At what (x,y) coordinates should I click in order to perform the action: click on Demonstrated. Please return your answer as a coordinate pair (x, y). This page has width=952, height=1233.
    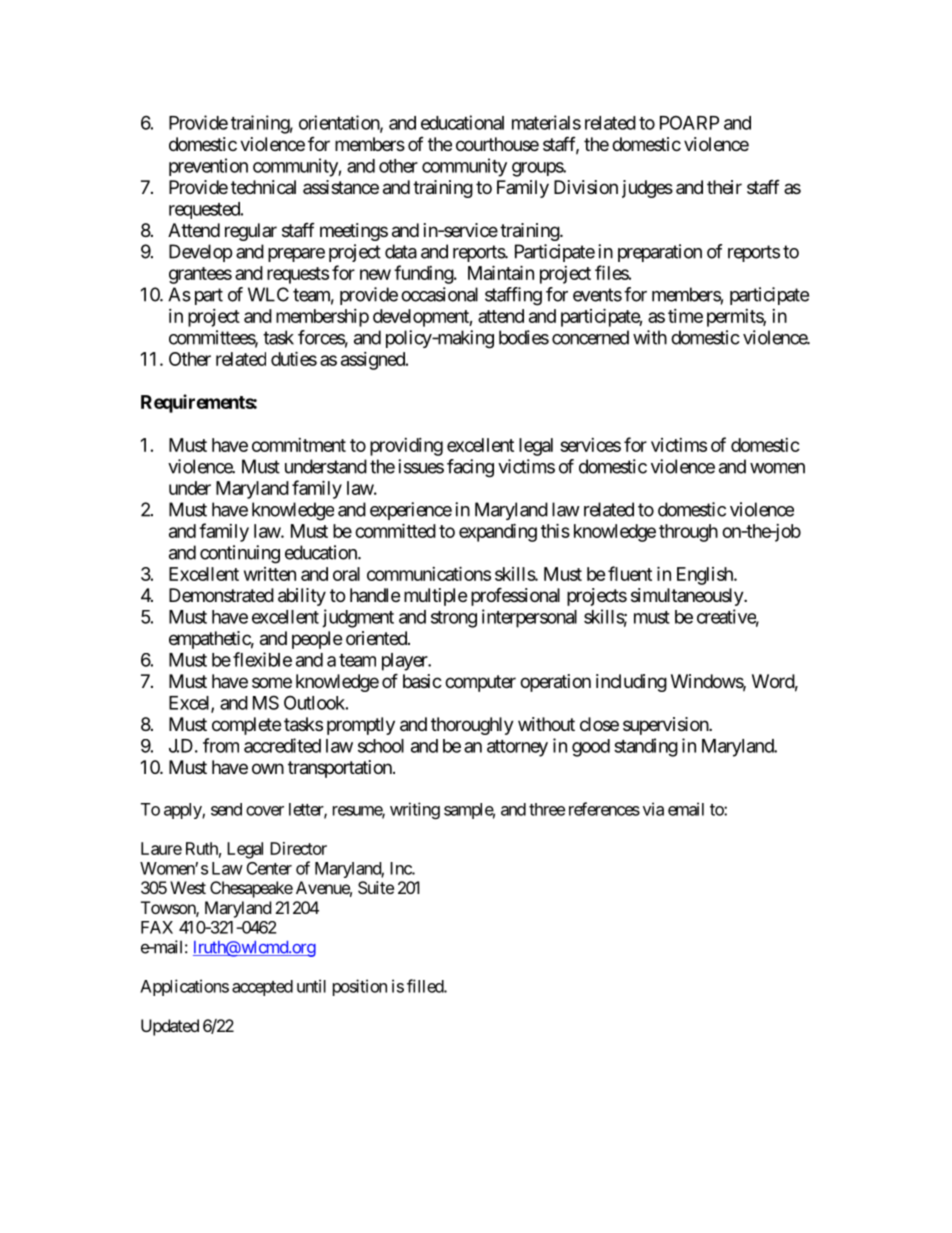
    Looking at the image, I should click on (221, 595).
